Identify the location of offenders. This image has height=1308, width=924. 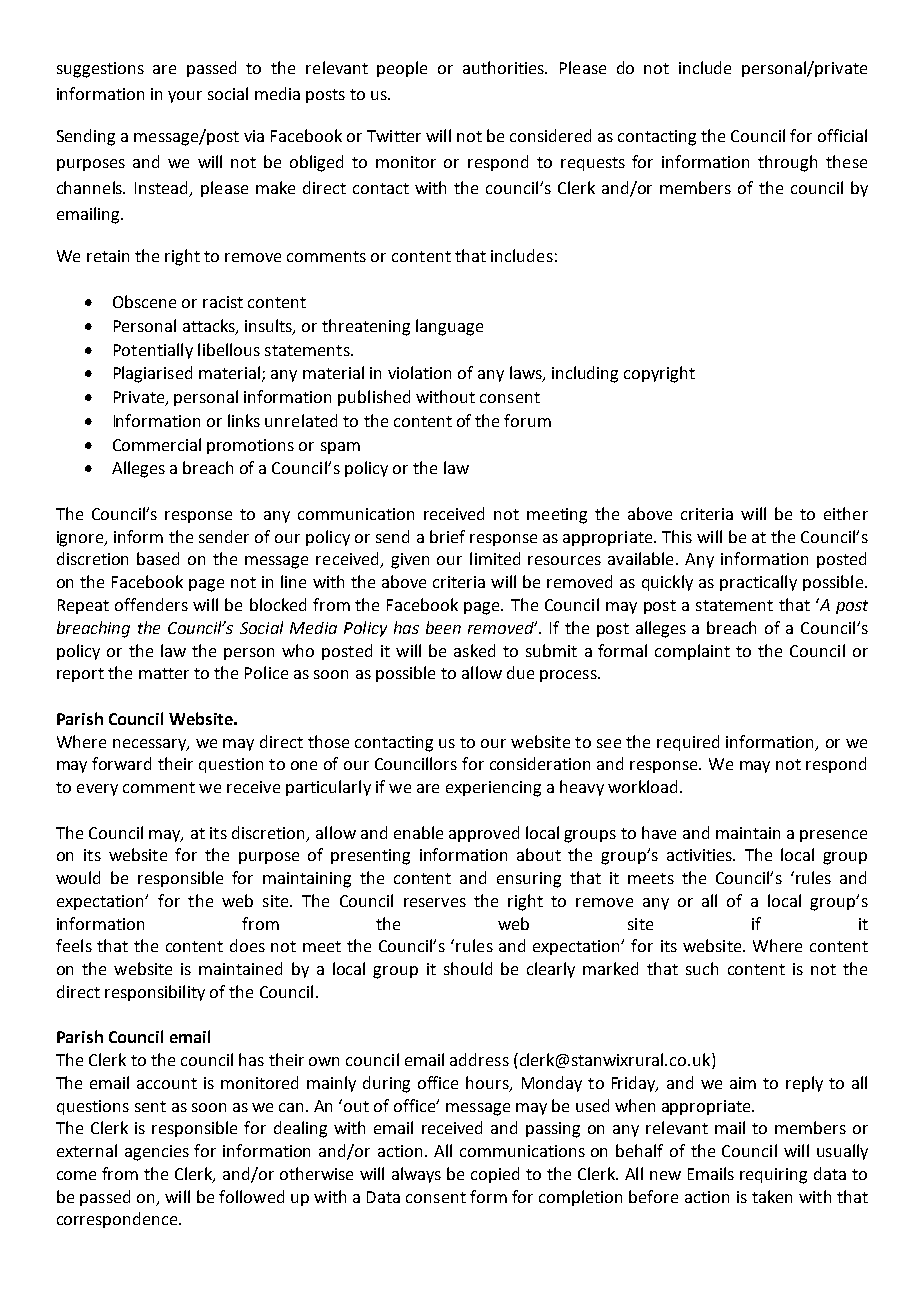
(151, 604).
